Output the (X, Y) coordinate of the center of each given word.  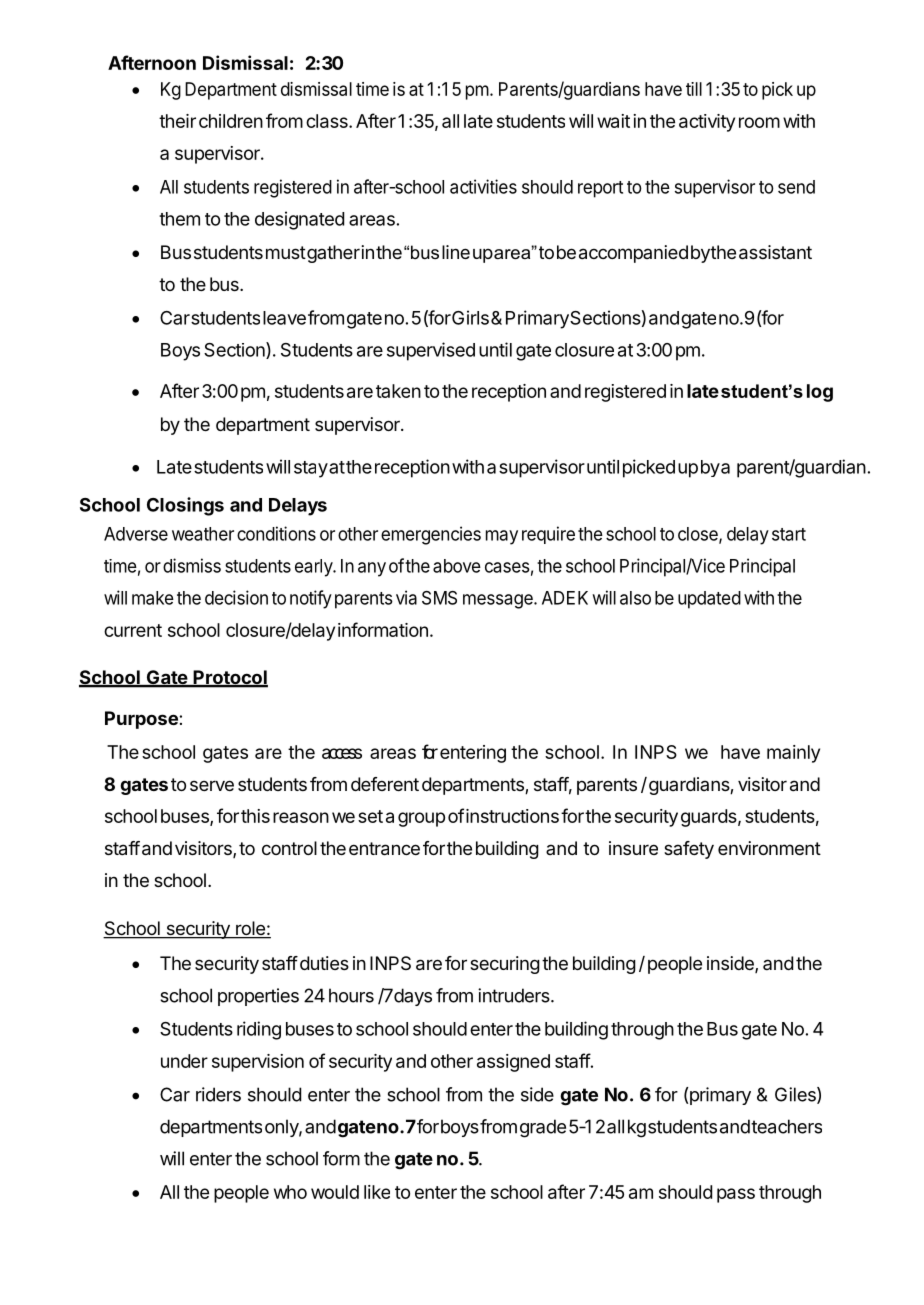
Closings (185, 506)
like (377, 1192)
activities (483, 186)
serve (212, 785)
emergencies (431, 535)
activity (707, 123)
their (177, 121)
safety (689, 850)
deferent (385, 784)
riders (218, 1094)
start (789, 534)
